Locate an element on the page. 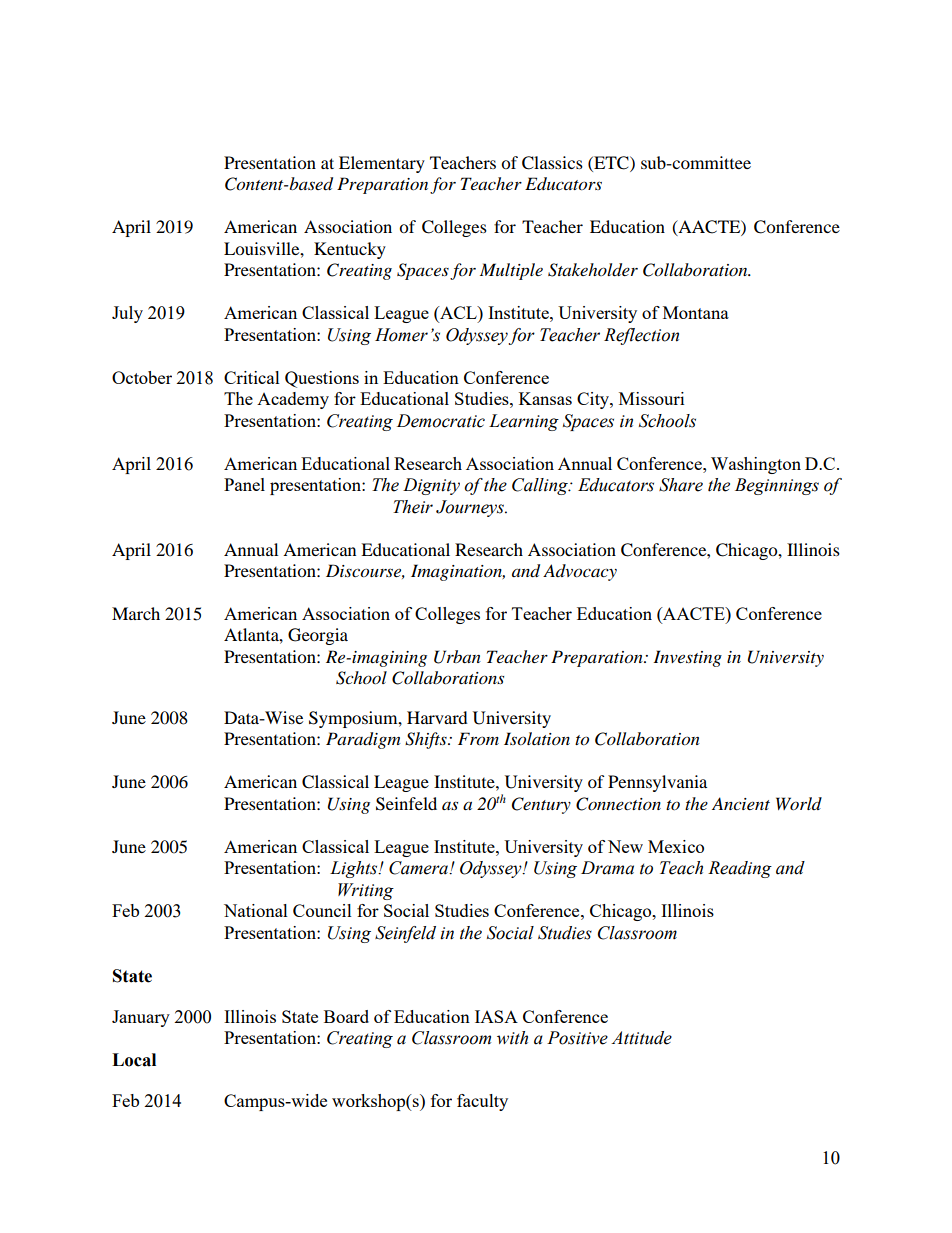  March is located at coordinates (136, 613).
